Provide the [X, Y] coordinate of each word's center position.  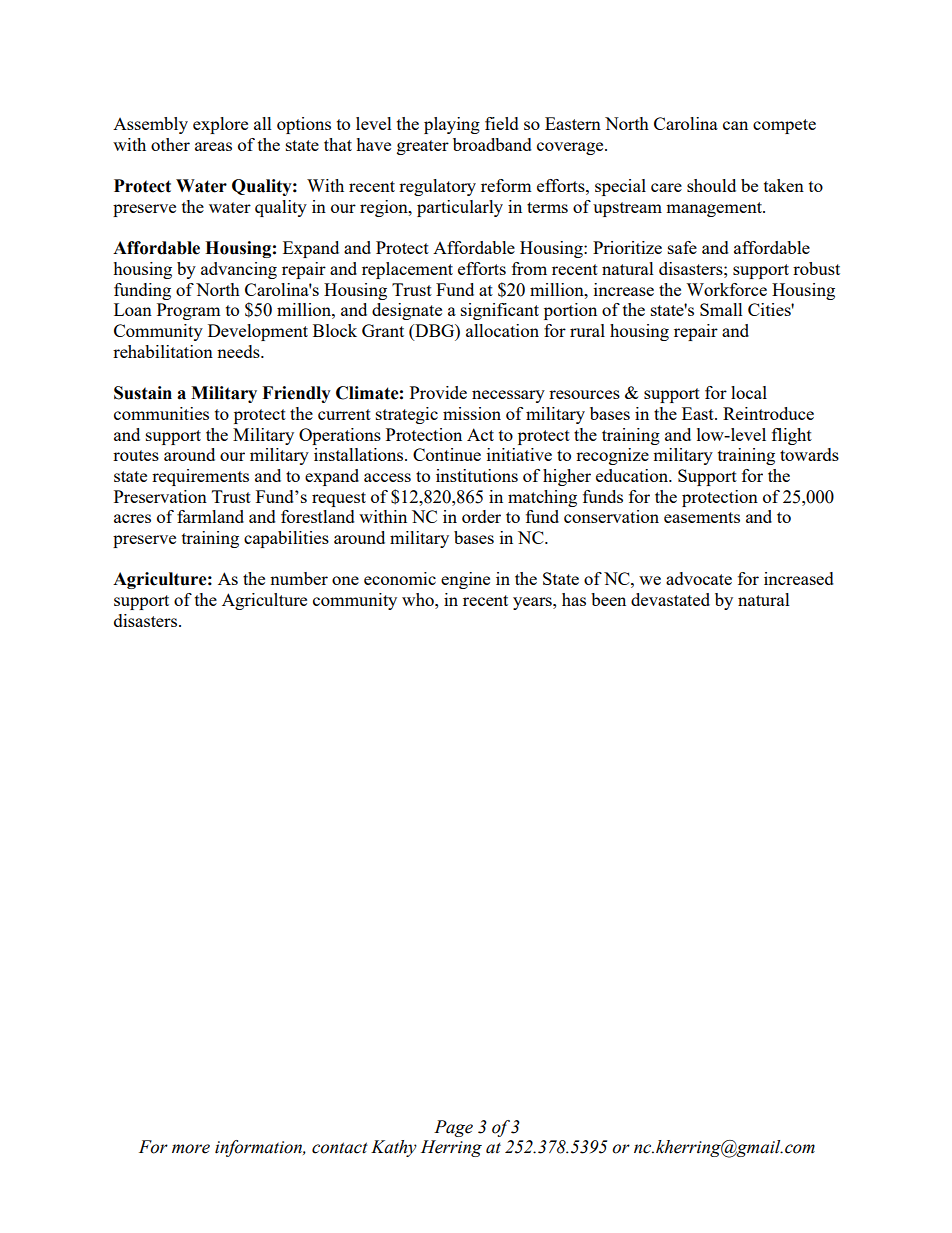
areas [213, 146]
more [191, 1149]
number [299, 578]
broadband [492, 144]
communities [161, 413]
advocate [699, 578]
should [711, 185]
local [749, 392]
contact [340, 1148]
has [574, 599]
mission [472, 413]
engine [465, 580]
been [608, 599]
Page [453, 1128]
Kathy [394, 1148]
